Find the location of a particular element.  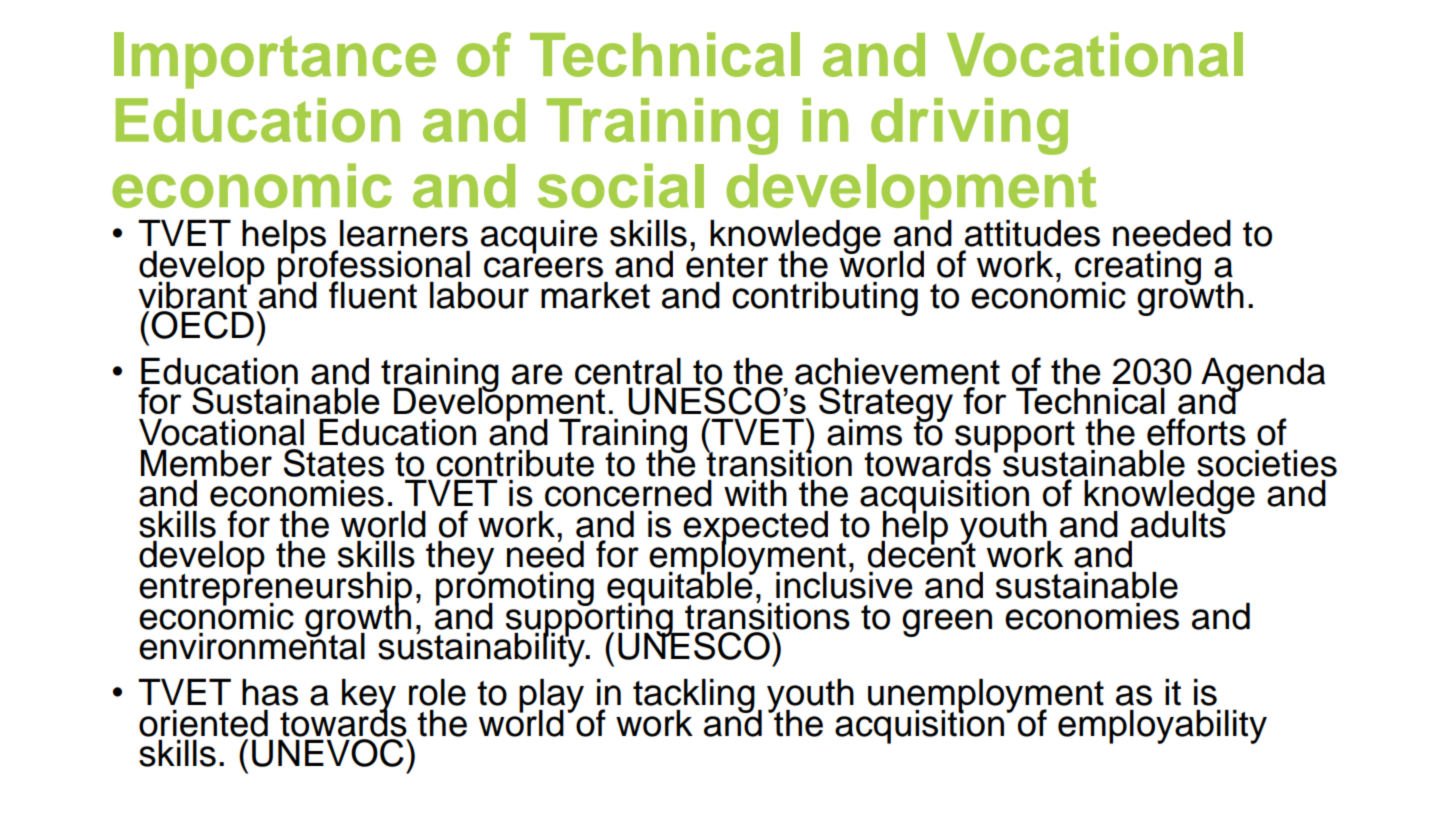

attitudes is located at coordinates (1032, 233).
